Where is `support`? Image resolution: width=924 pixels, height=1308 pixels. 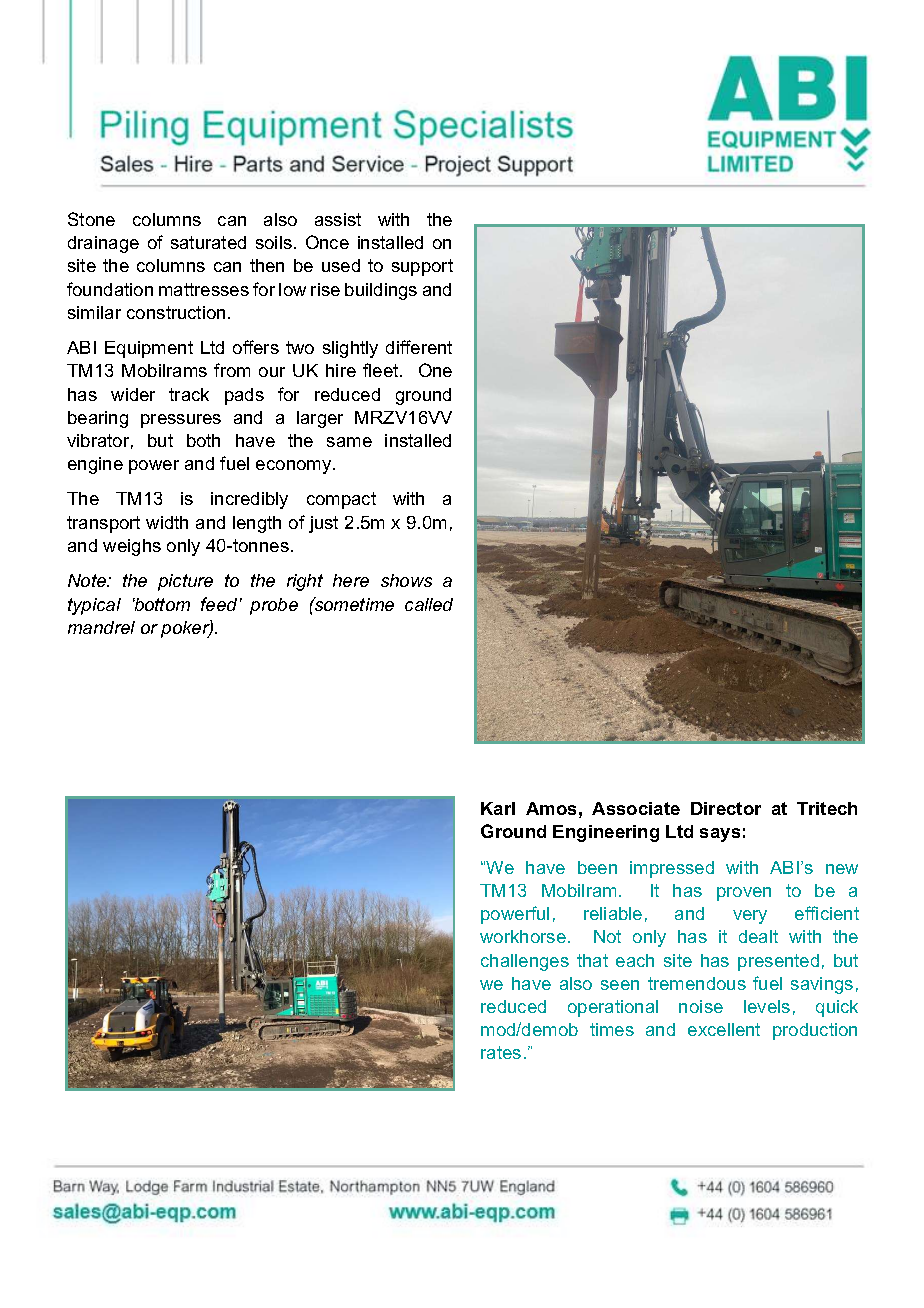 support is located at coordinates (422, 267).
